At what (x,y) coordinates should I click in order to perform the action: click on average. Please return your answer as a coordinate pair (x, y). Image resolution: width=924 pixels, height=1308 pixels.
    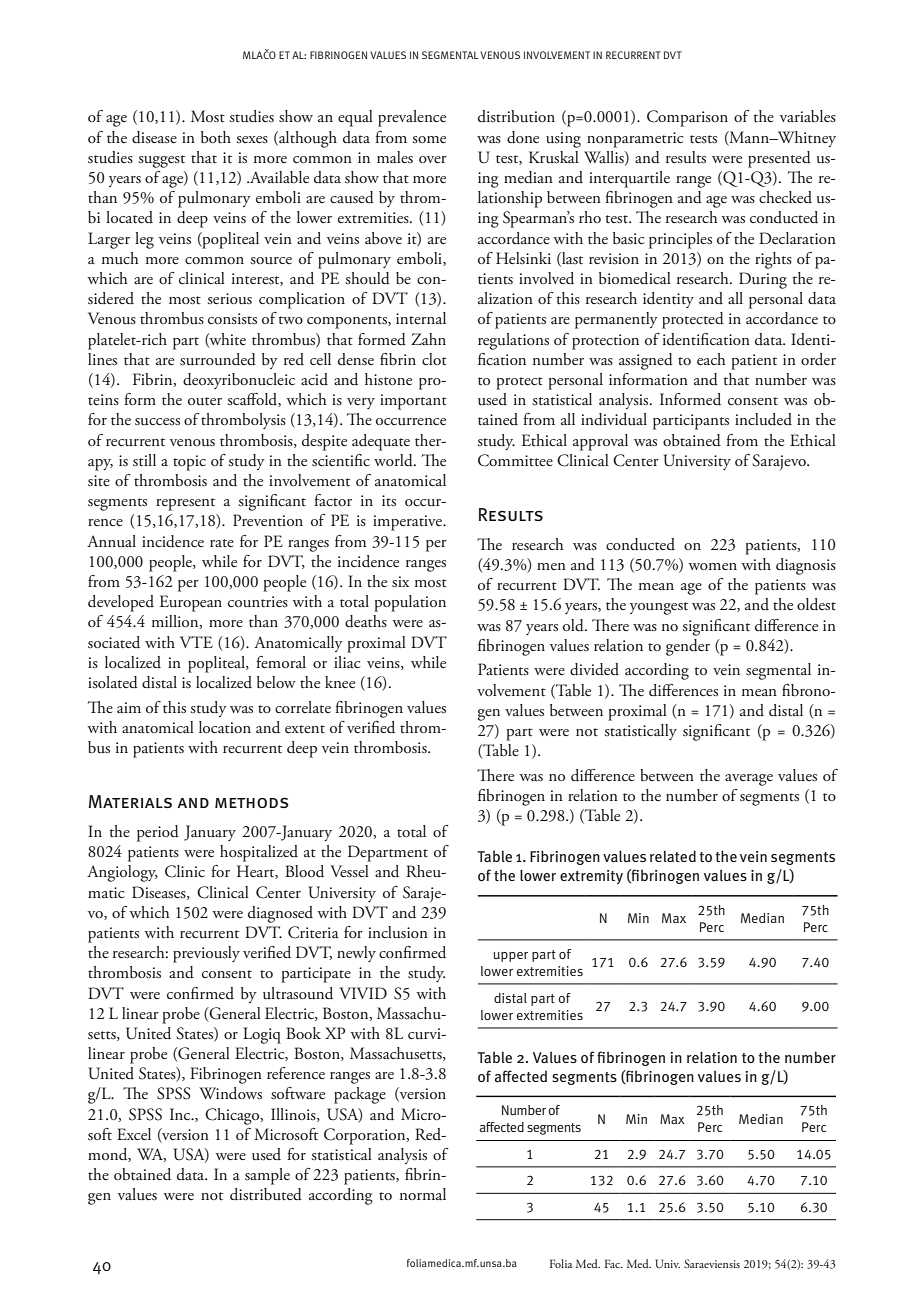
    Looking at the image, I should click on (749, 780).
